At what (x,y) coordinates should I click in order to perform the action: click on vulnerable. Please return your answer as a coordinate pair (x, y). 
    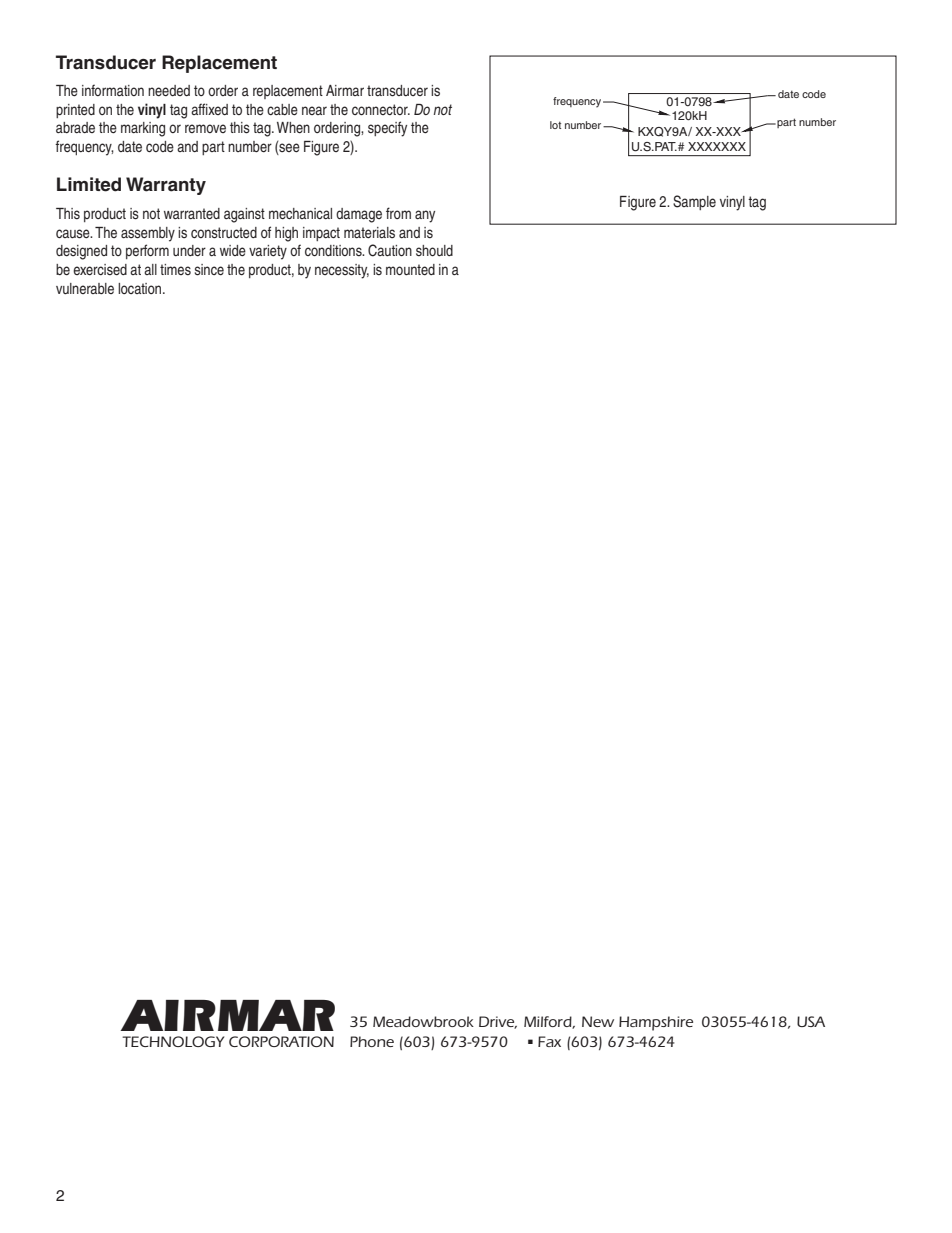
    Looking at the image, I should click on (85, 288).
